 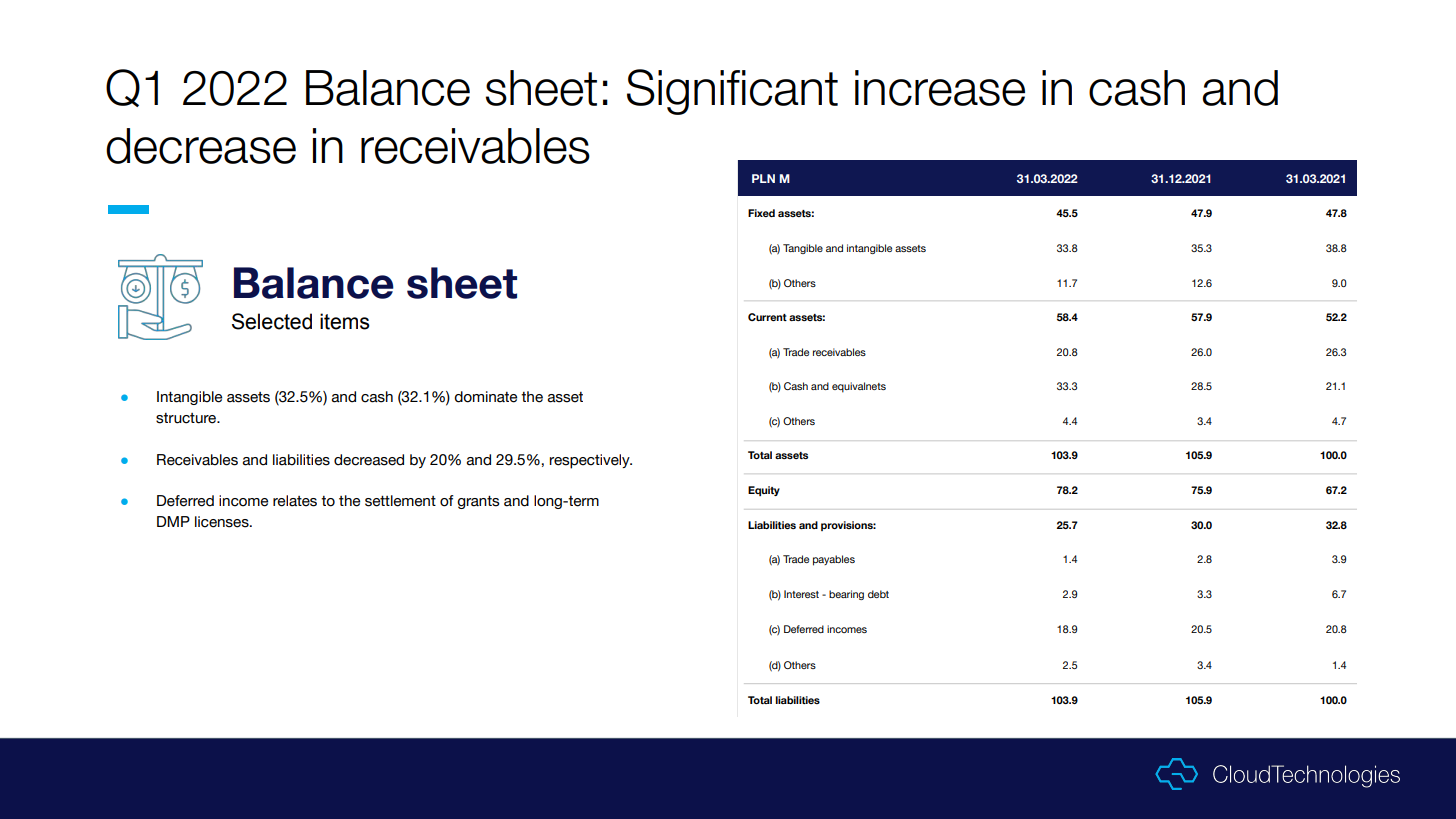 What do you see at coordinates (767, 317) in the image?
I see `Current` at bounding box center [767, 317].
